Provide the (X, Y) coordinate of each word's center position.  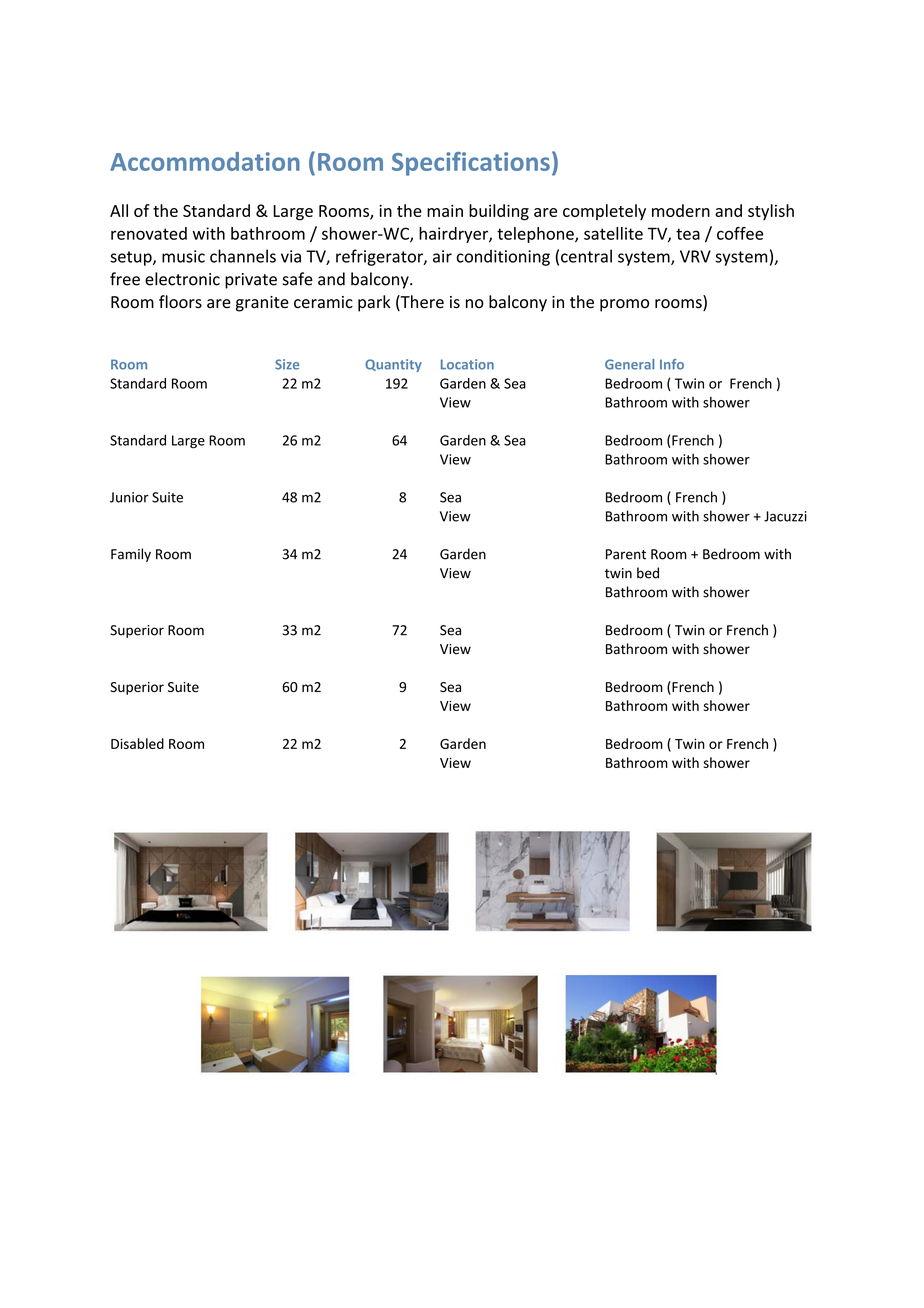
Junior (129, 497)
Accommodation (205, 161)
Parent (626, 554)
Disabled (137, 743)
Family (131, 555)
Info (672, 364)
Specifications (471, 164)
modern (681, 210)
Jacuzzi (785, 516)
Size (287, 364)
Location (467, 364)
